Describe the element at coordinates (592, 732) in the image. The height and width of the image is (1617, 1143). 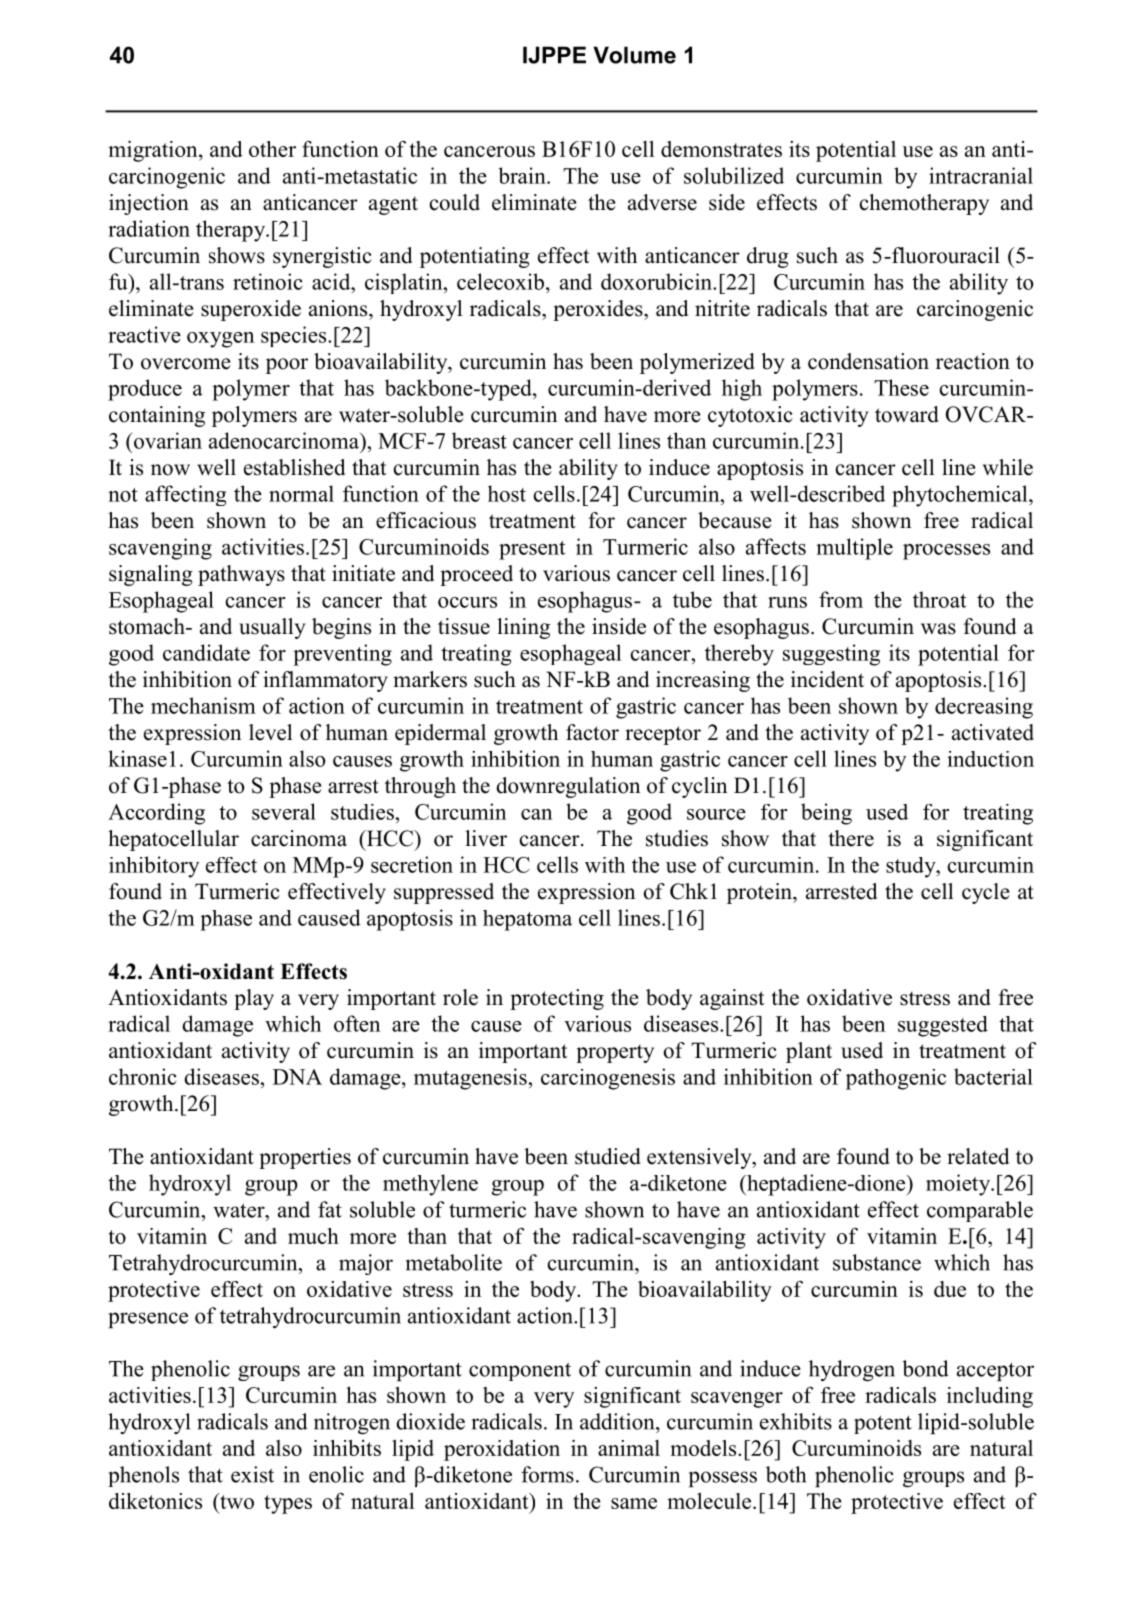
I see `factor` at that location.
